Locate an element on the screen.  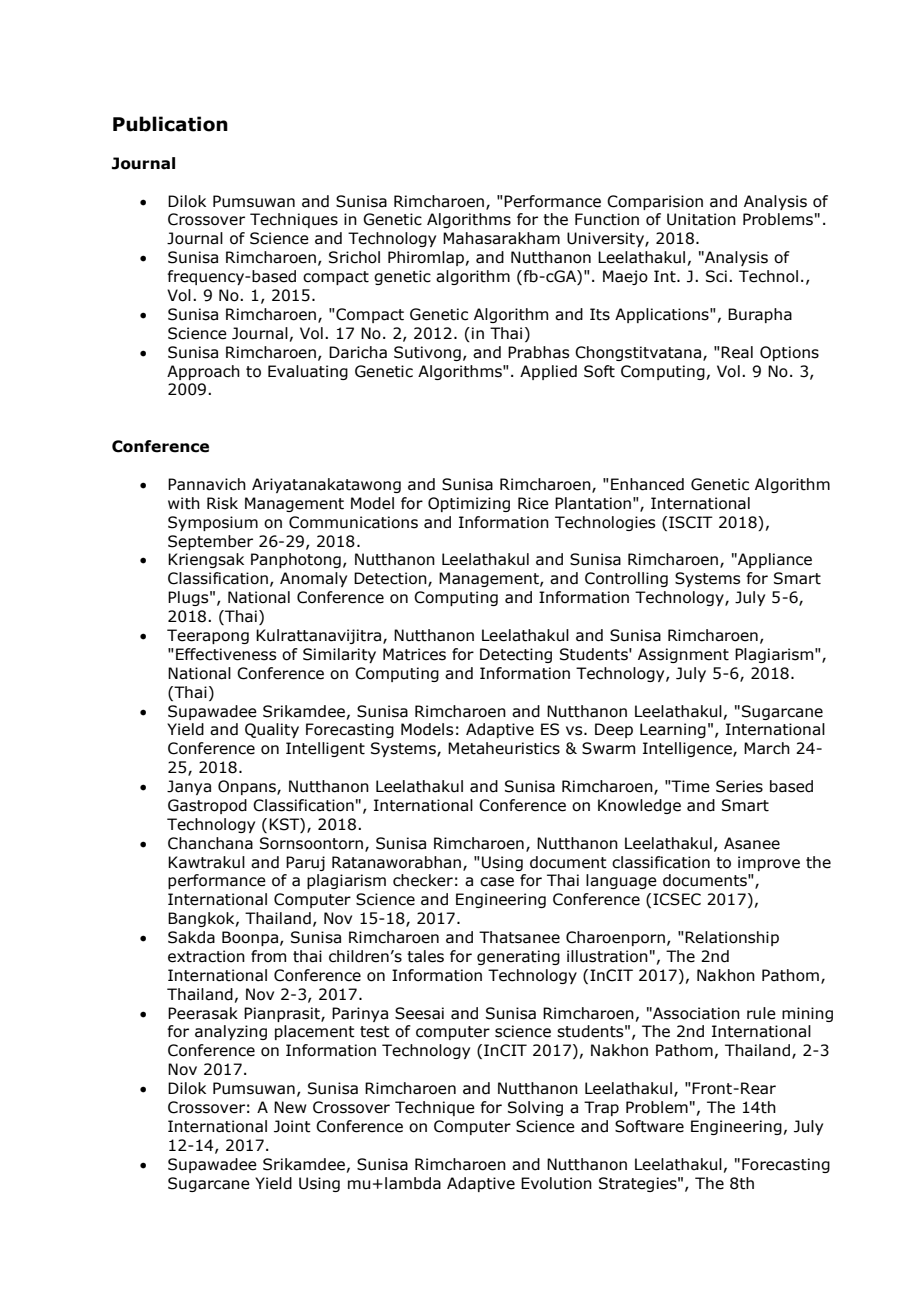
Approach is located at coordinates (203, 372).
